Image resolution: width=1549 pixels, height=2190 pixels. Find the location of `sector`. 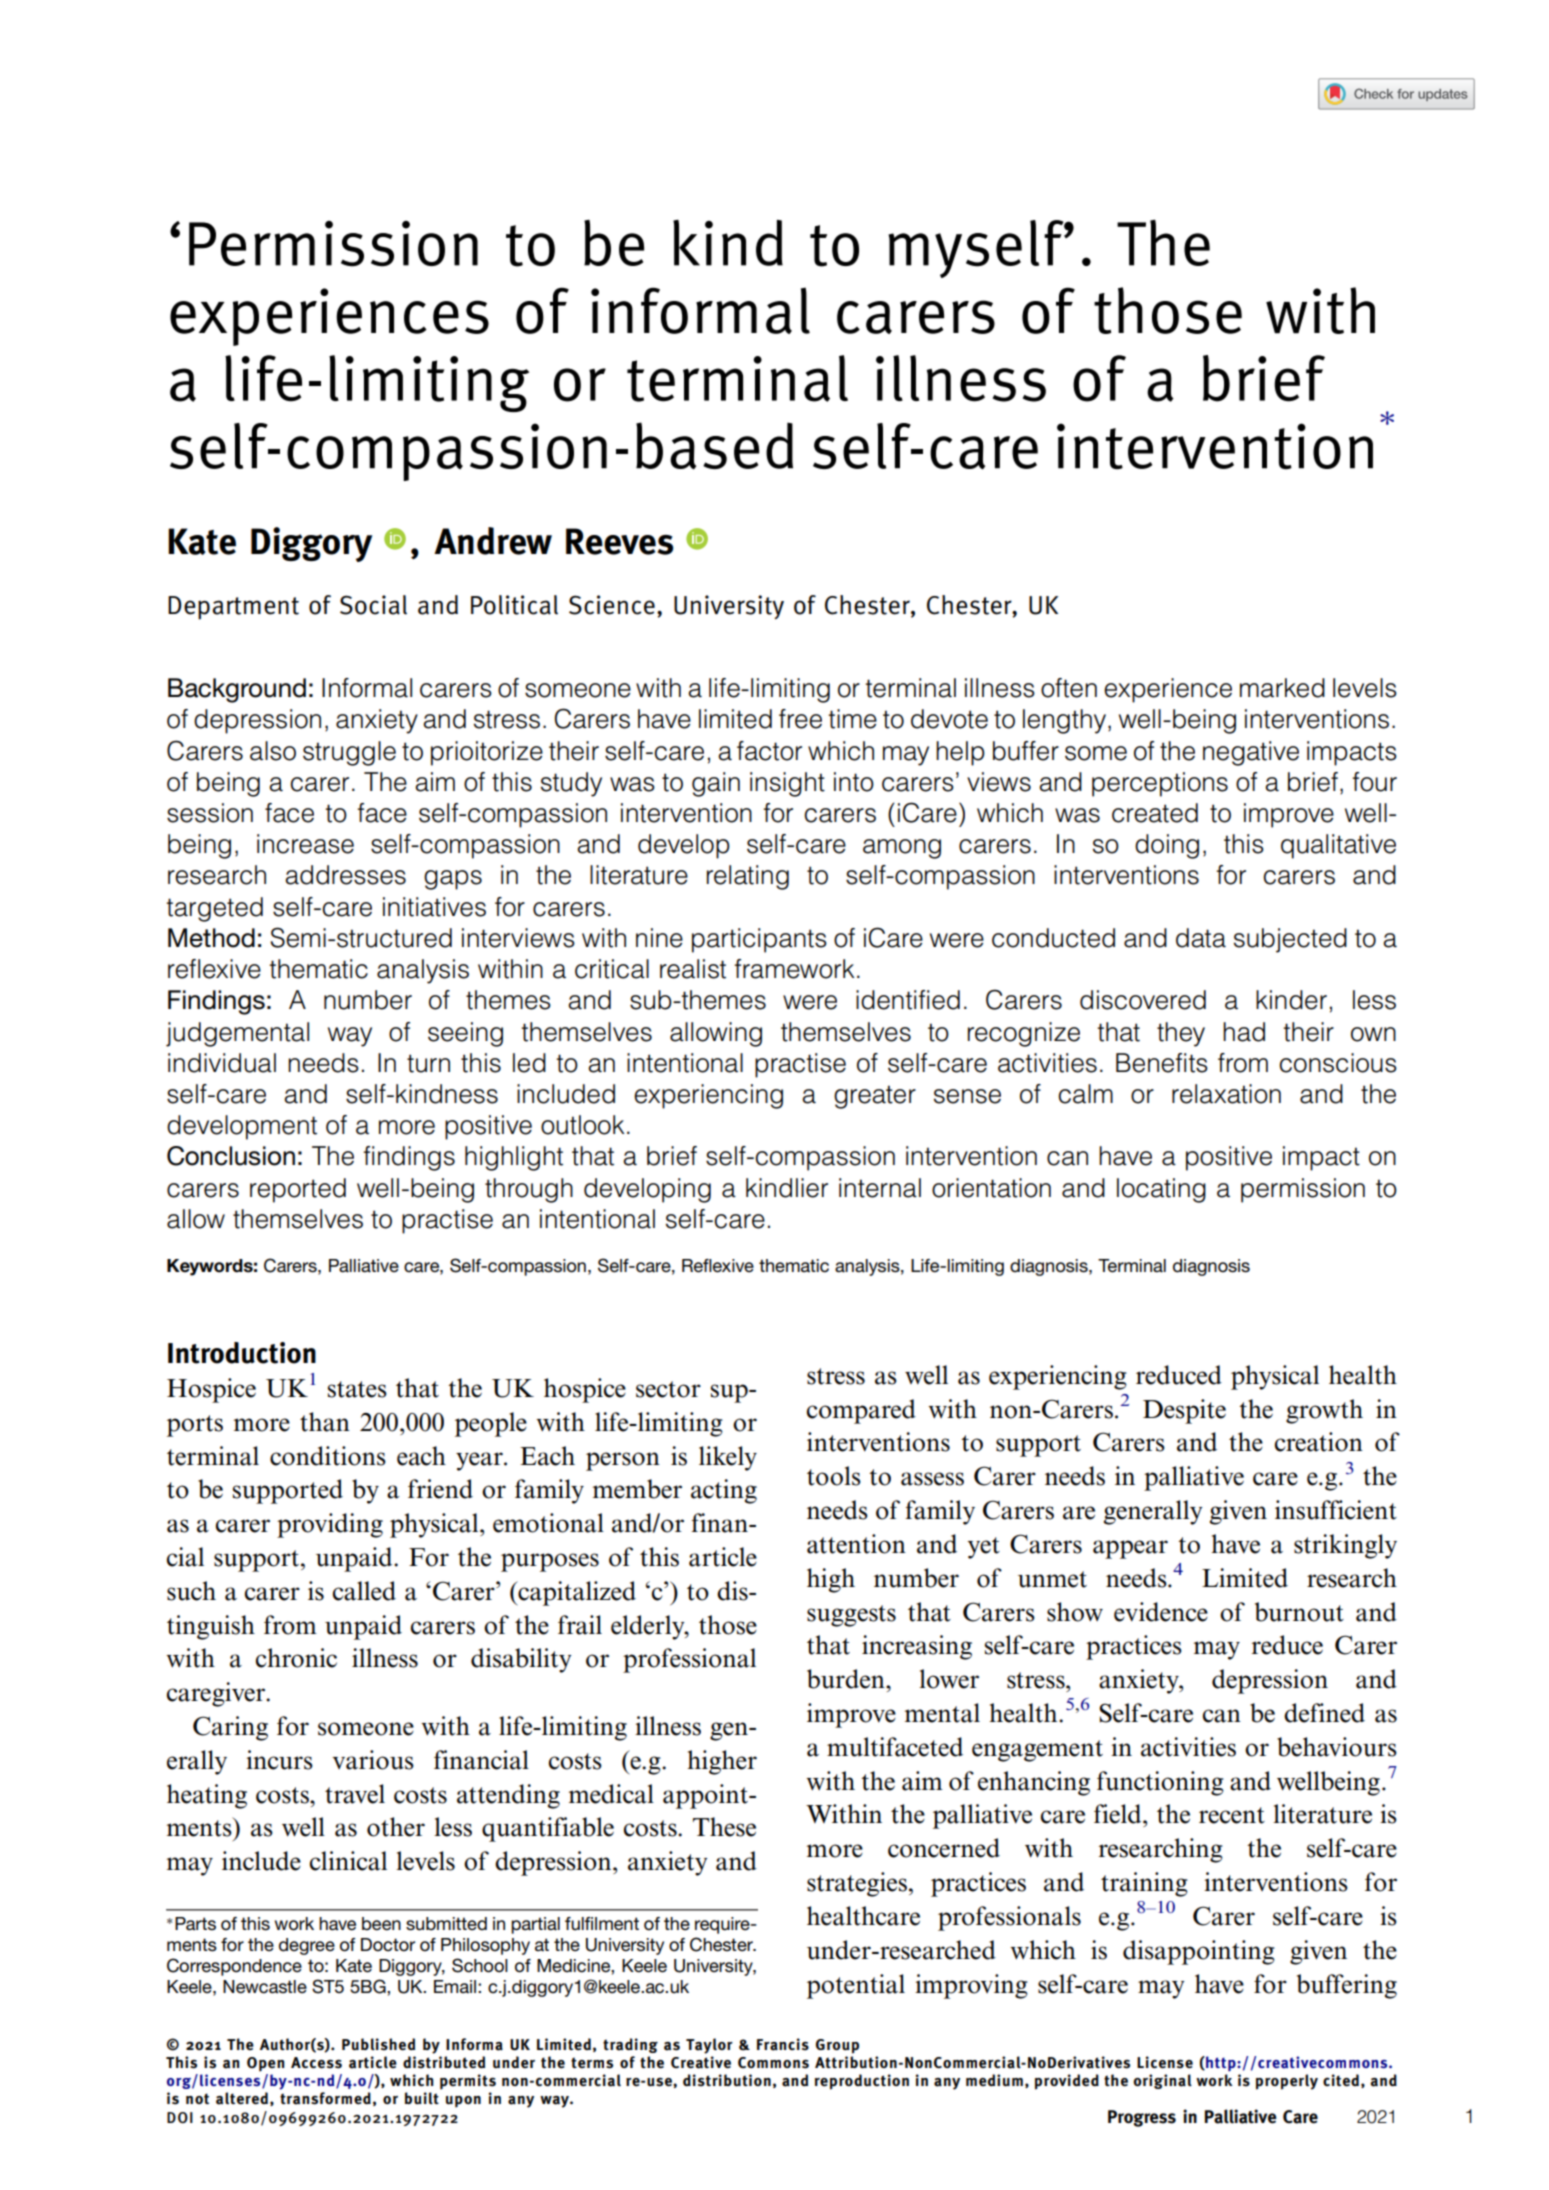

sector is located at coordinates (668, 1389).
